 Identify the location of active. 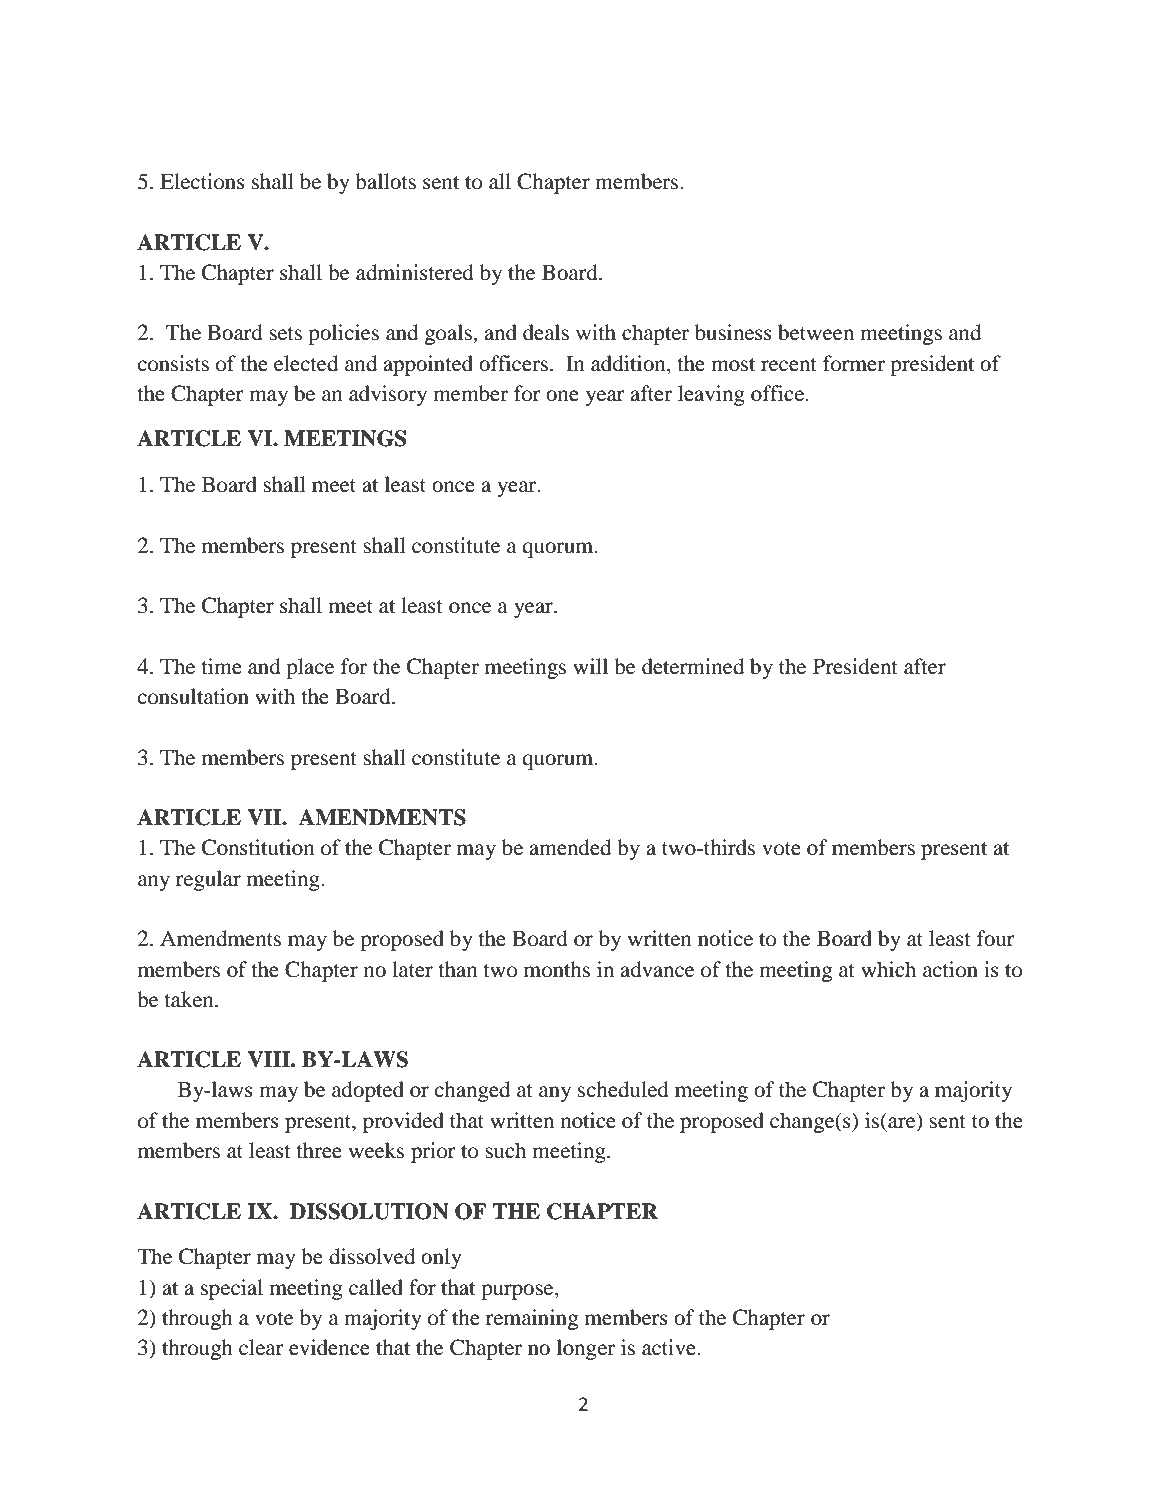
(670, 1347).
